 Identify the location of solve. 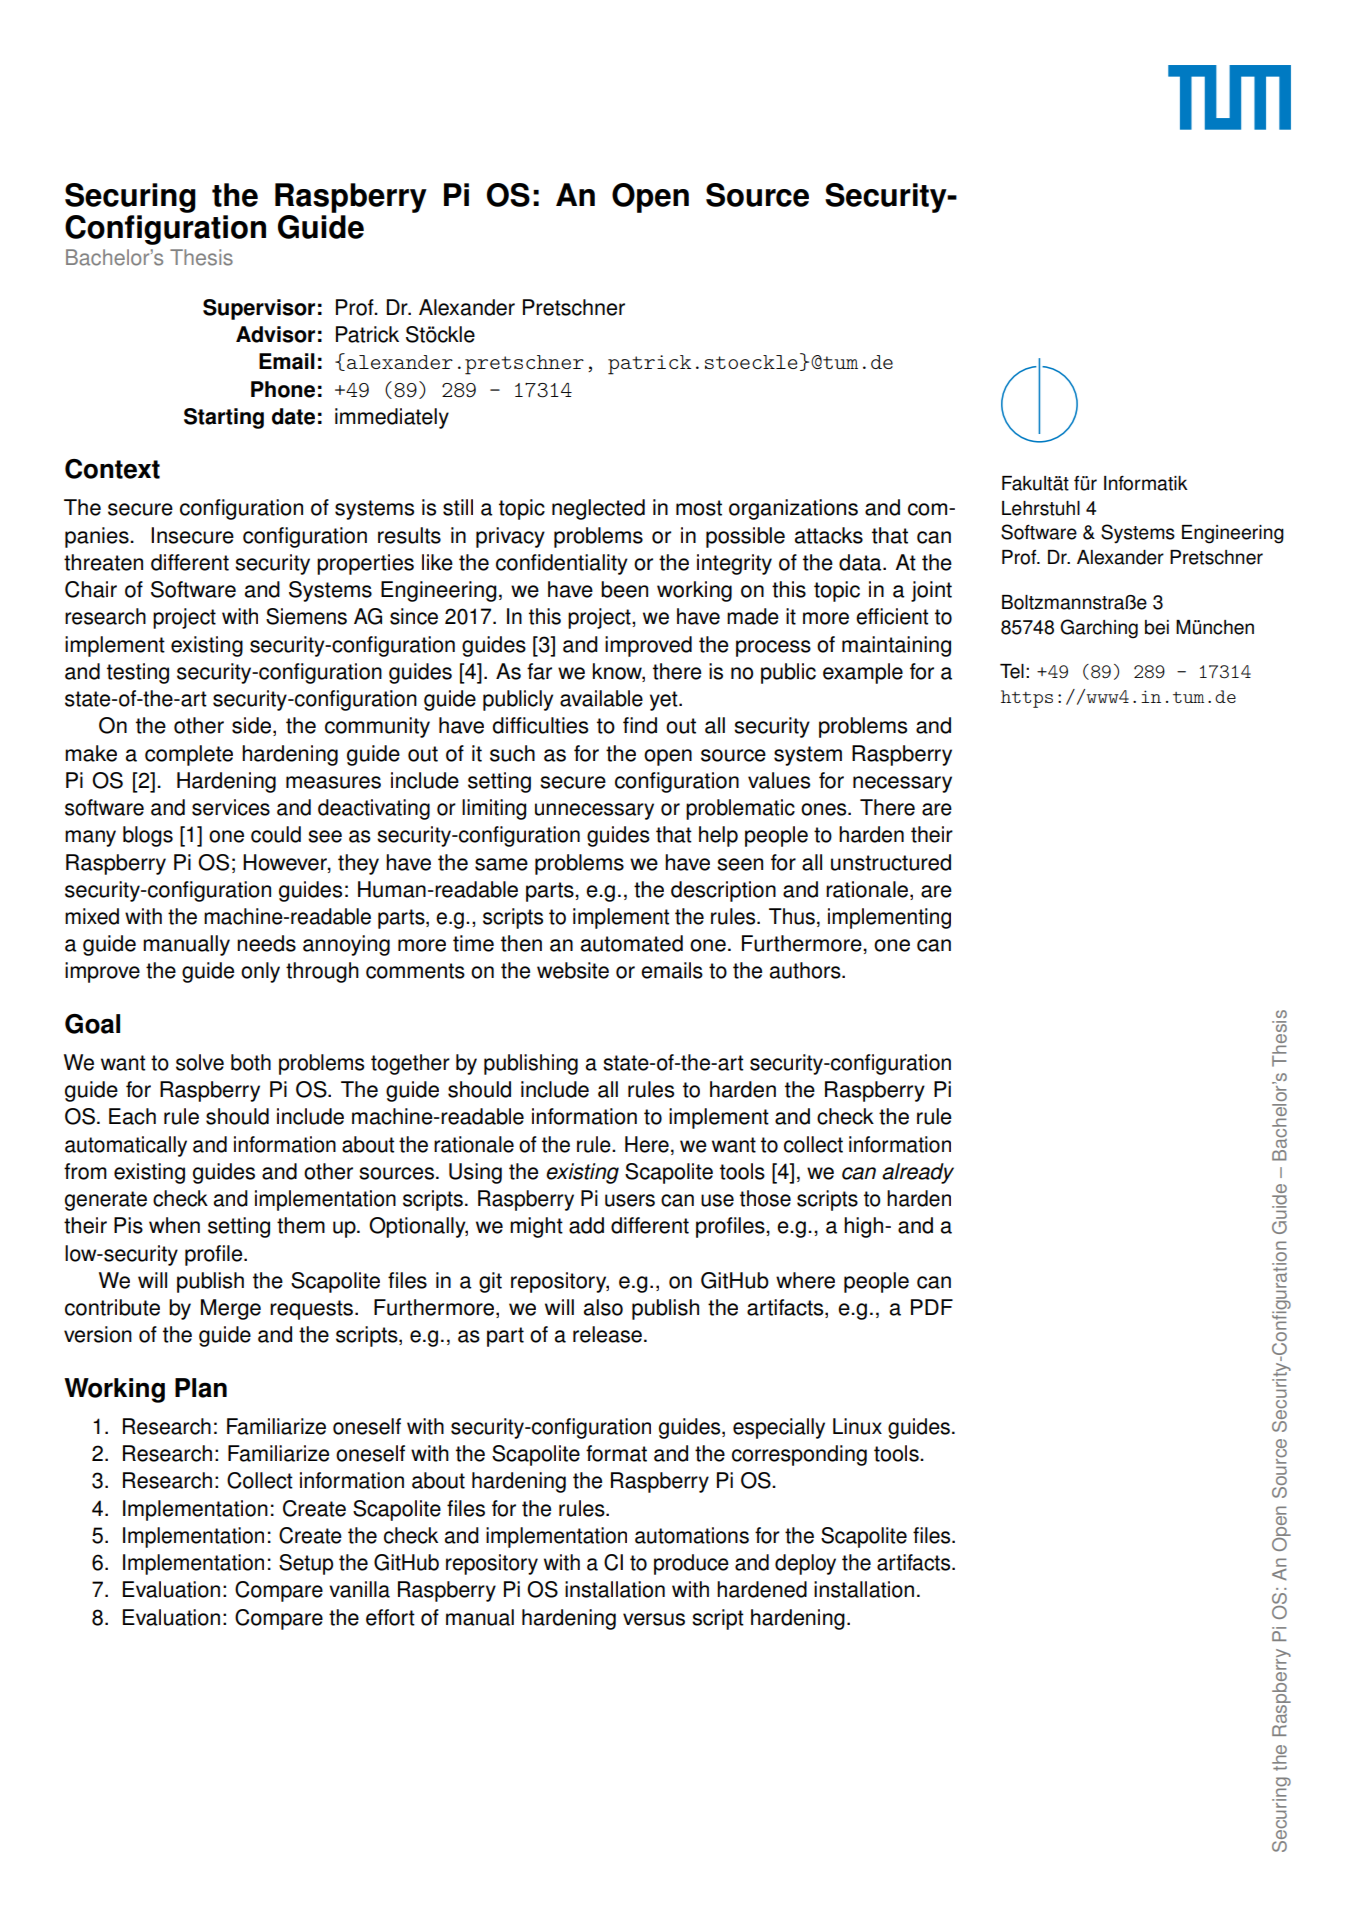
(200, 1062).
